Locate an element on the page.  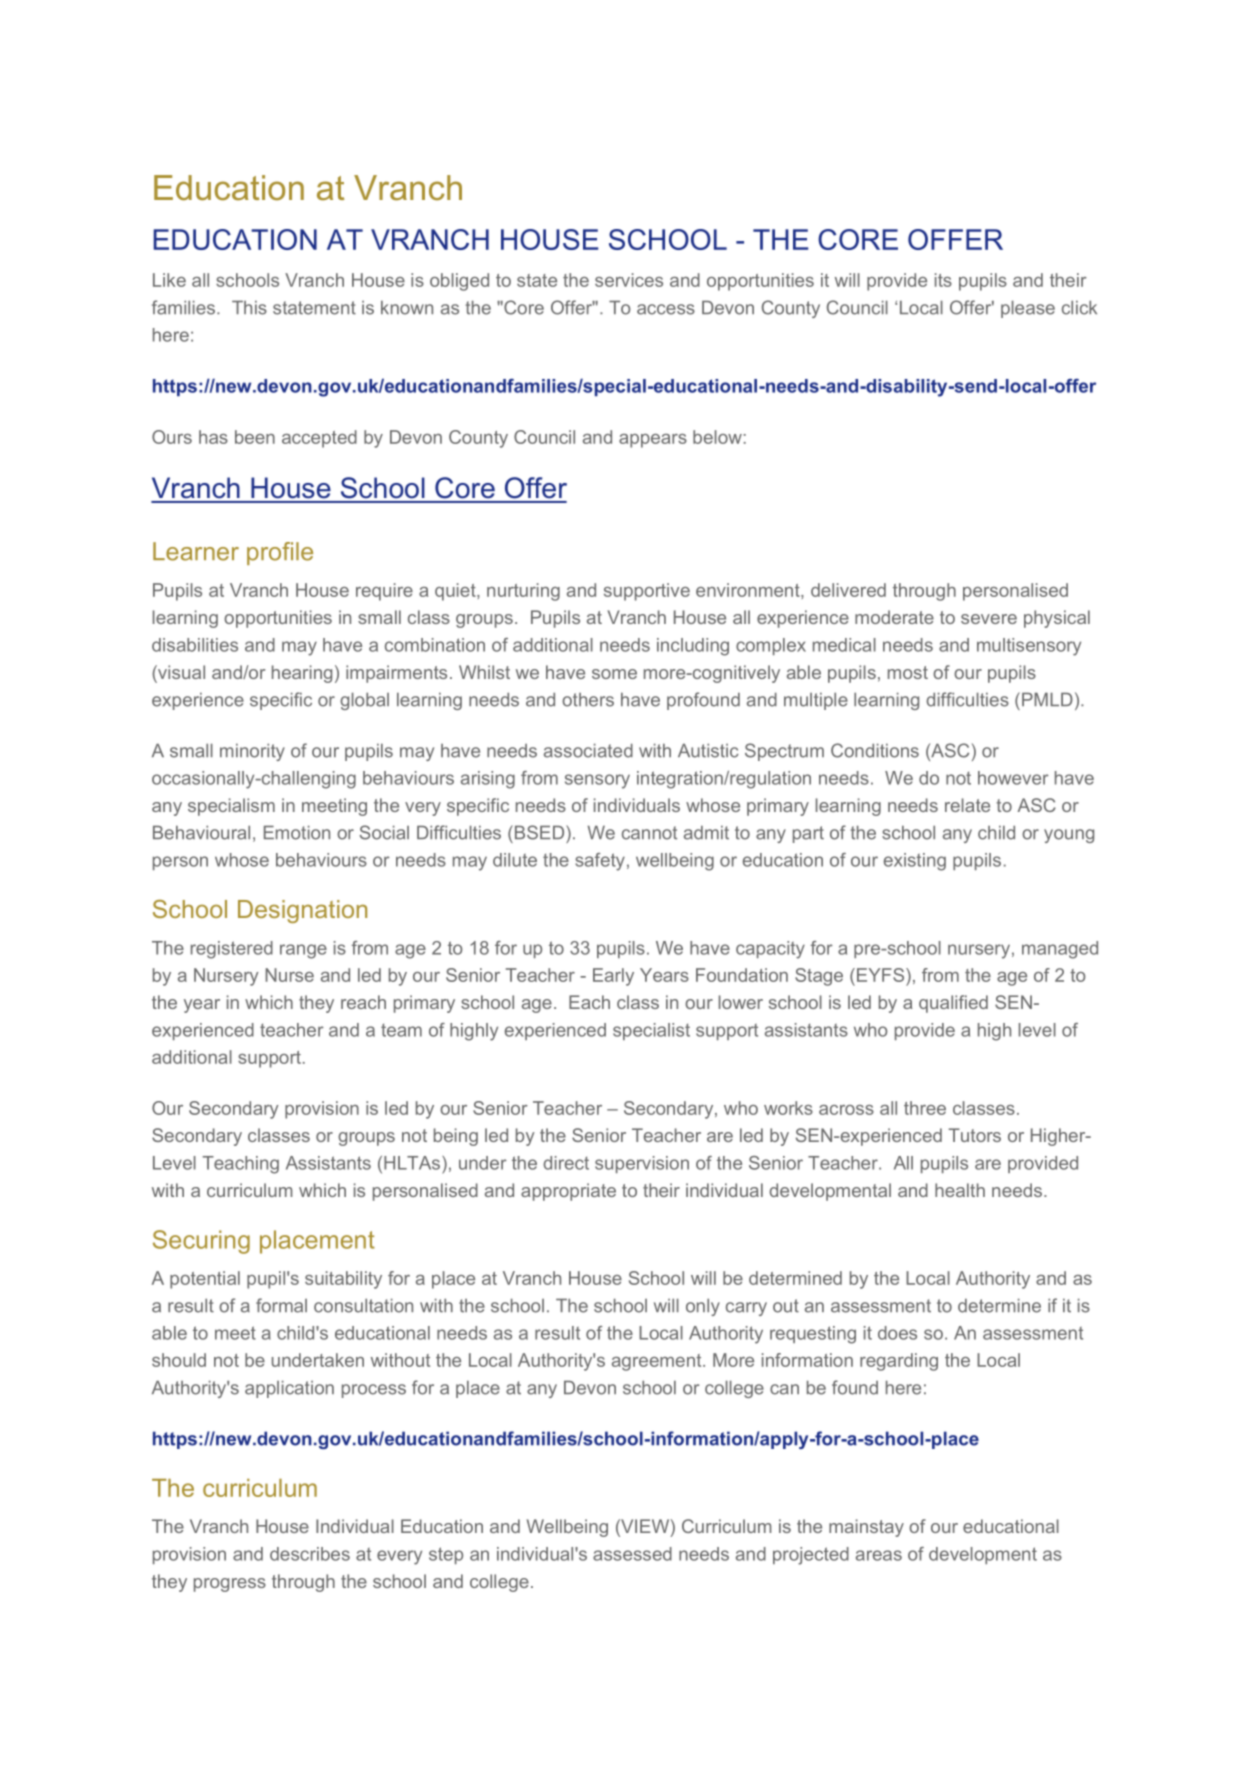
minority is located at coordinates (252, 752).
